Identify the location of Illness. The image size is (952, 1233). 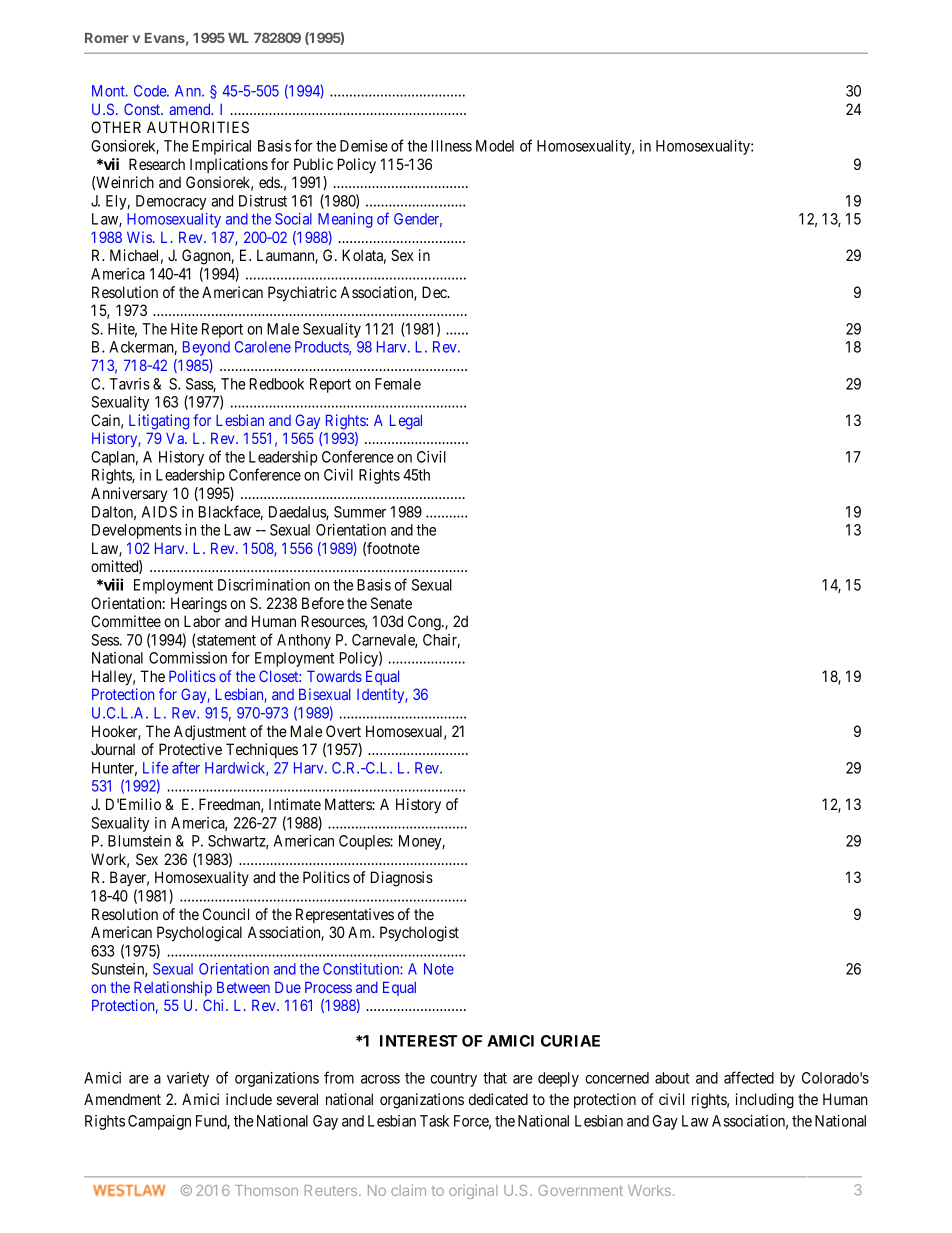
(451, 146).
